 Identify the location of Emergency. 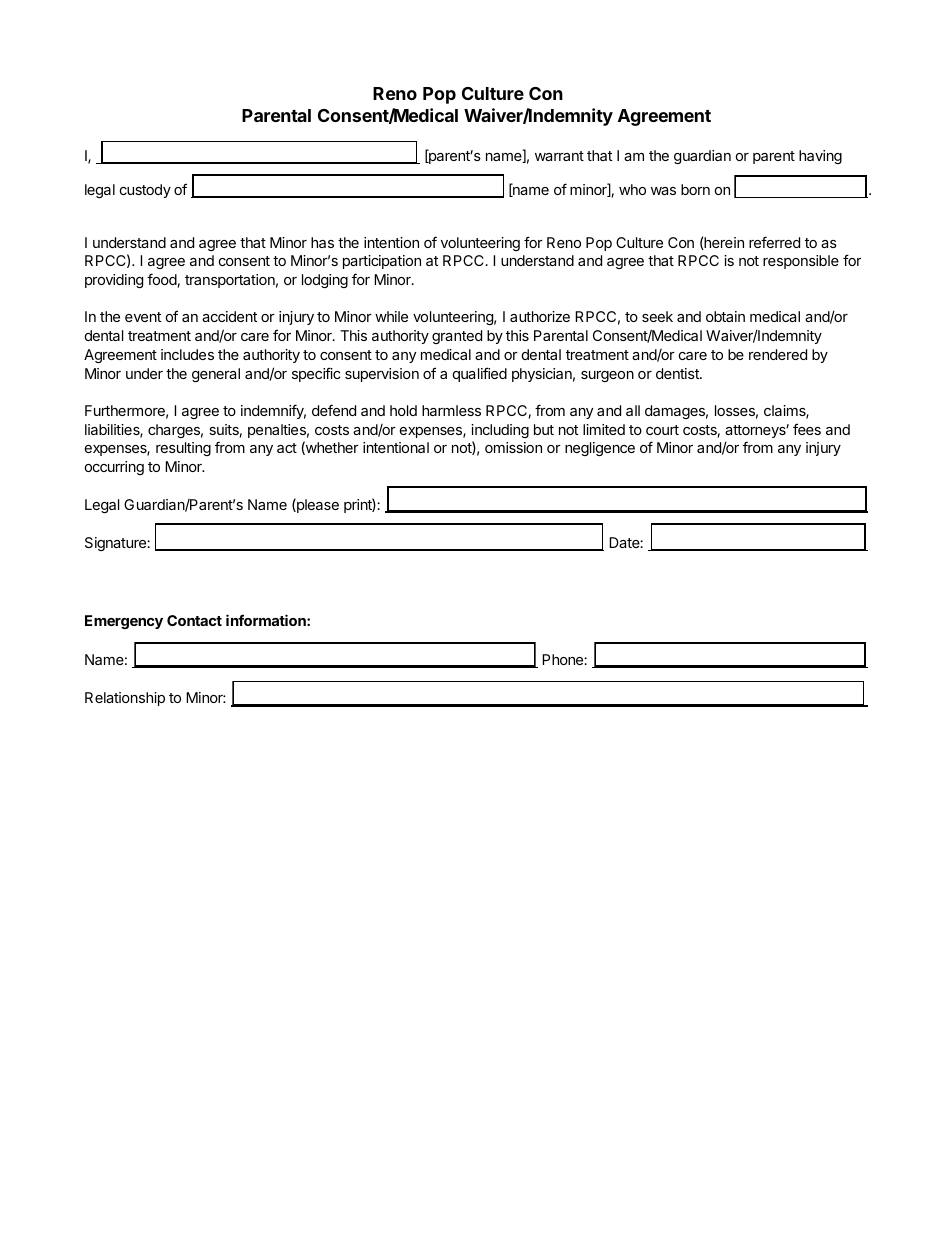
(124, 622).
